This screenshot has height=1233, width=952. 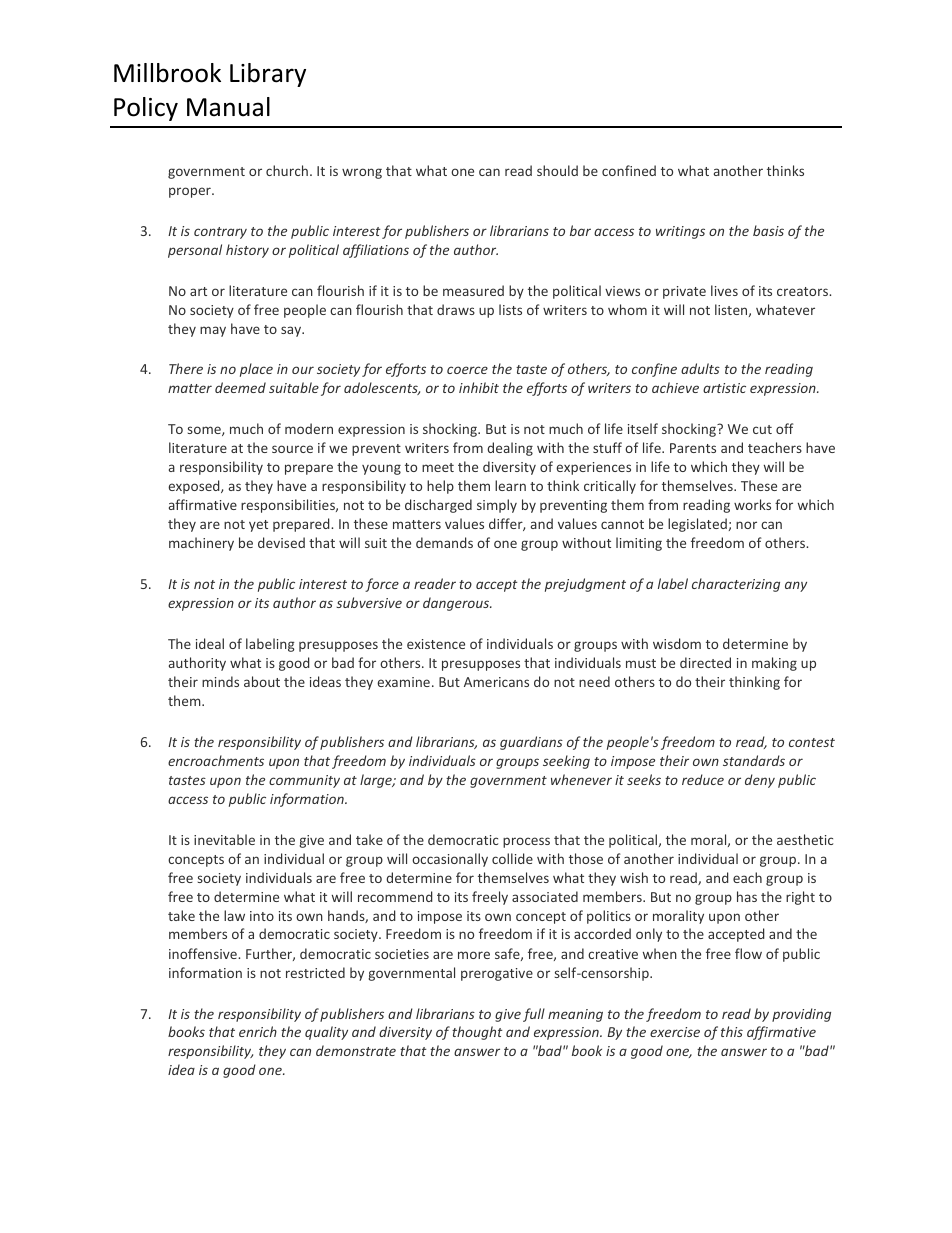 What do you see at coordinates (216, 760) in the screenshot?
I see `encroachments` at bounding box center [216, 760].
